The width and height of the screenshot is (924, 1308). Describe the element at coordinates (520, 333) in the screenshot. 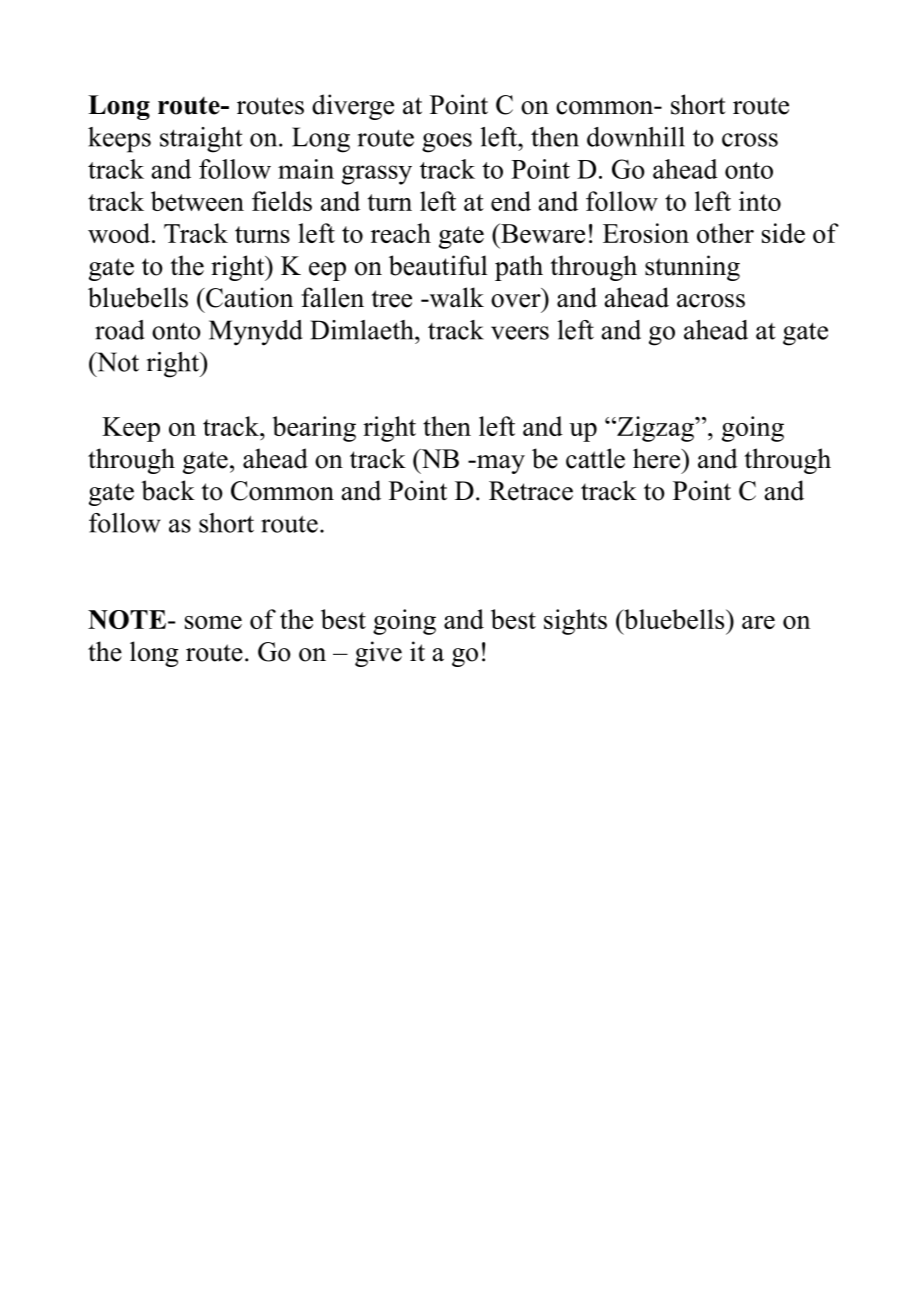

I see `veers` at that location.
